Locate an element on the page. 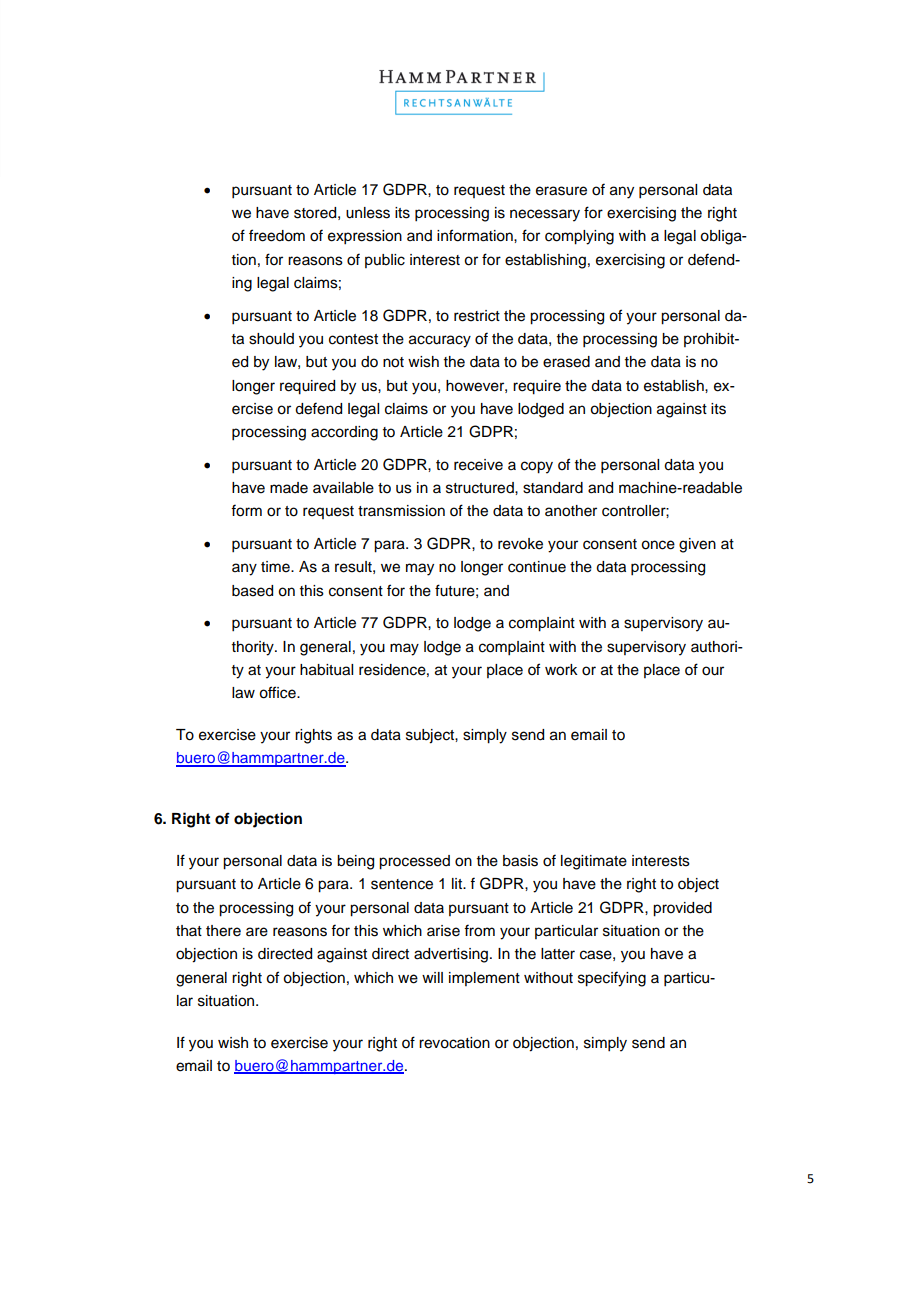  unless is located at coordinates (368, 213).
